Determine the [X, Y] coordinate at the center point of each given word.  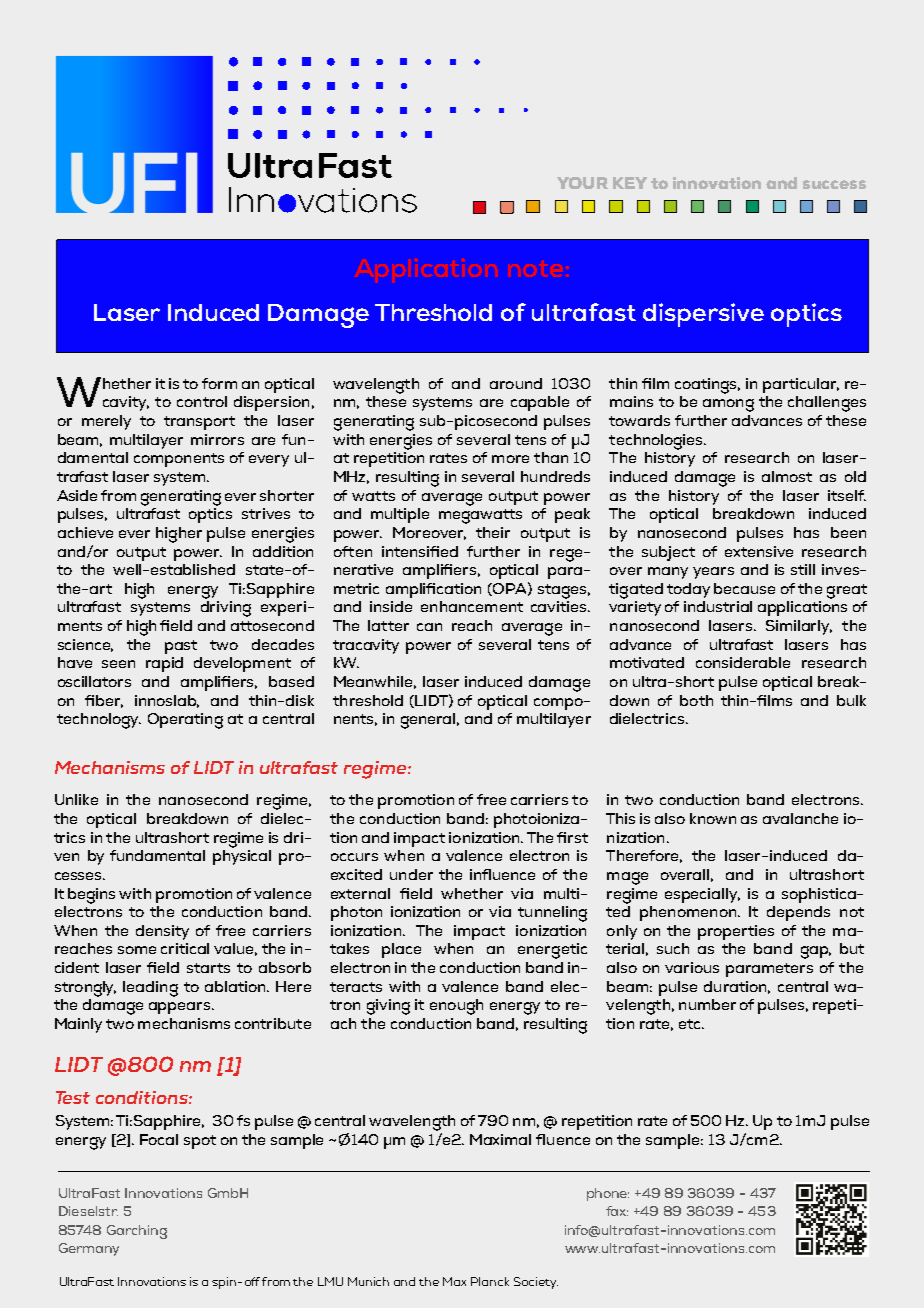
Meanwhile [375, 682]
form [219, 383]
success [834, 184]
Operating [185, 721]
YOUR [582, 183]
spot [200, 1142]
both [696, 700]
